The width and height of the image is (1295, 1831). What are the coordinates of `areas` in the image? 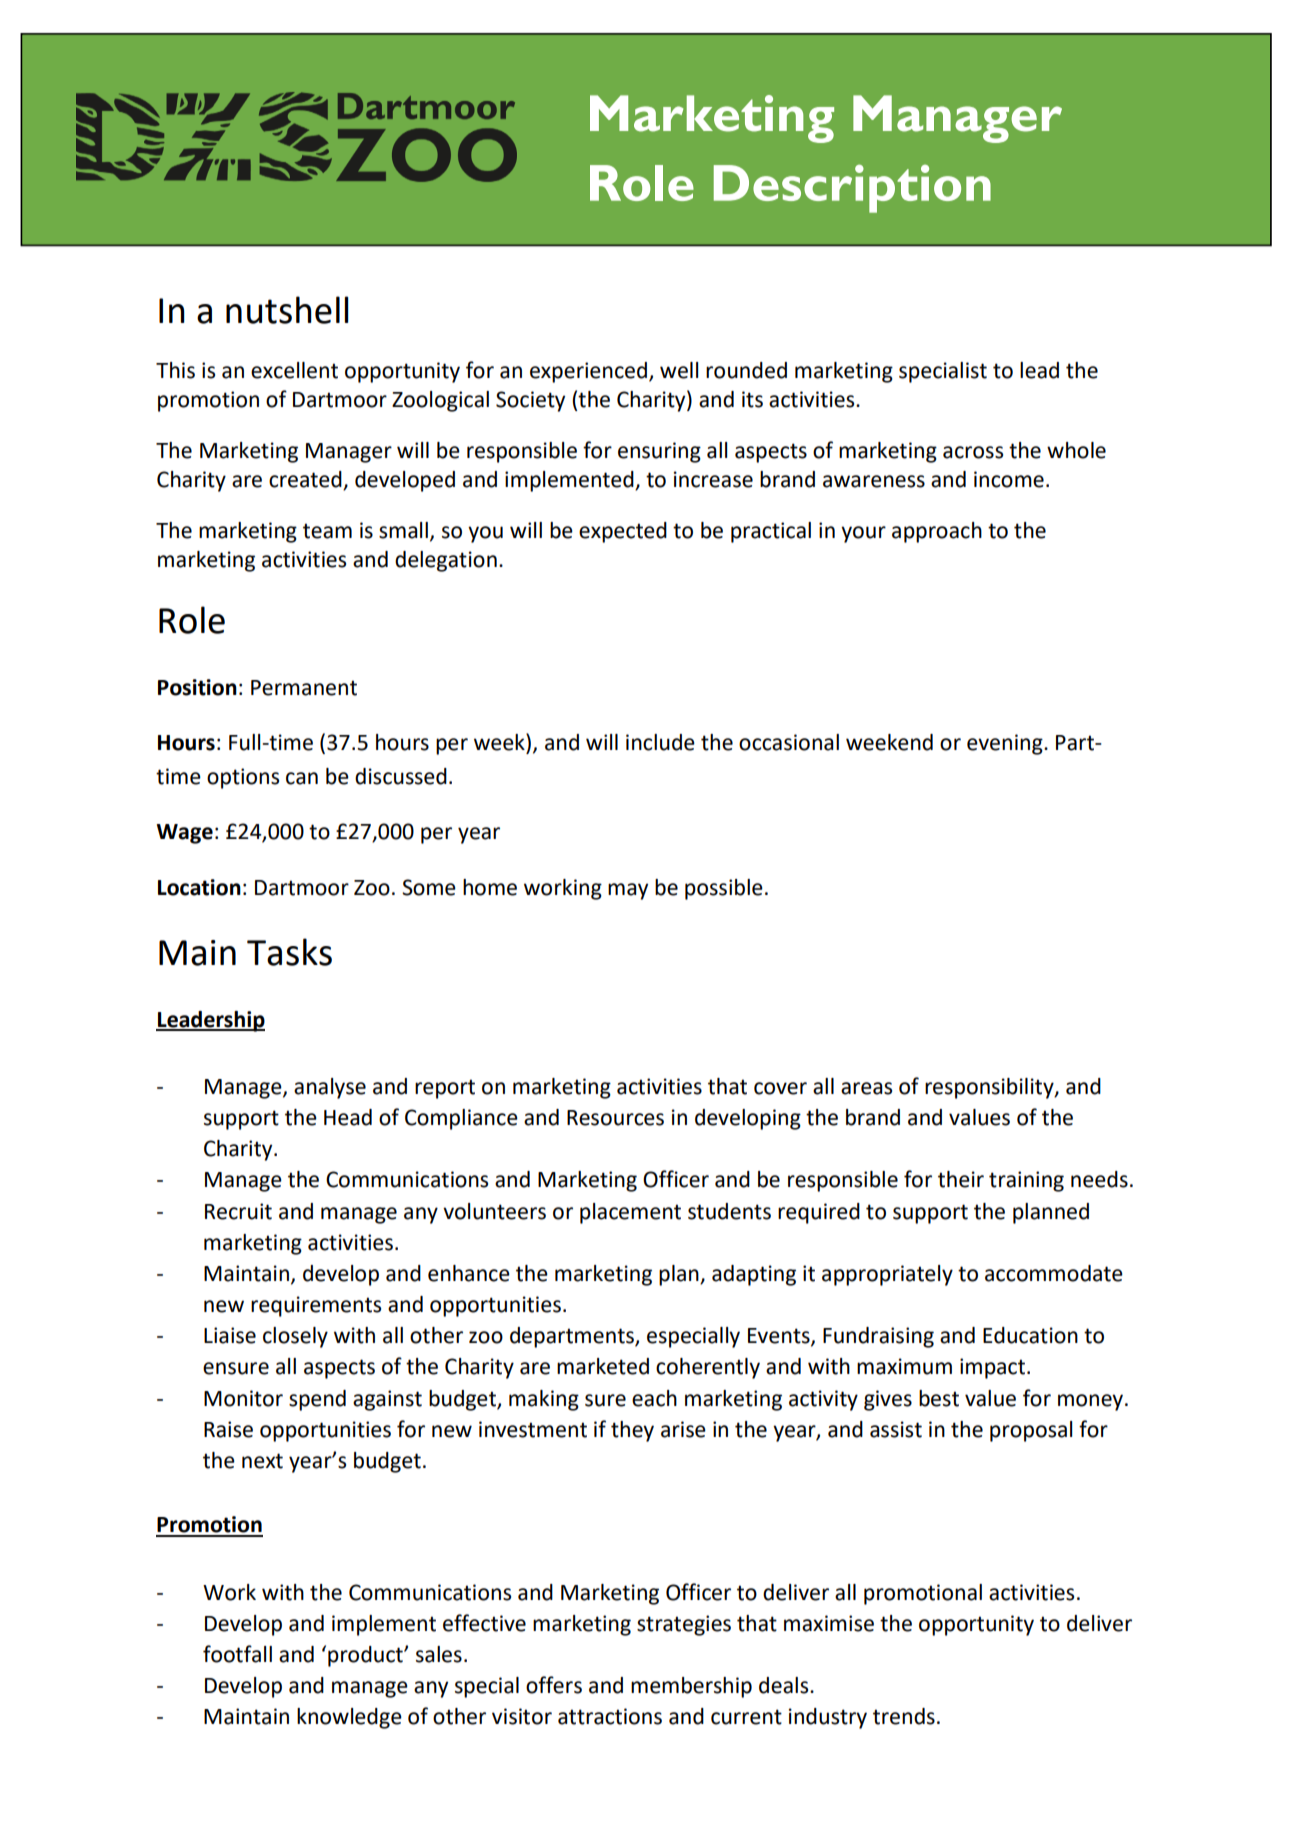 It's located at (866, 1088).
